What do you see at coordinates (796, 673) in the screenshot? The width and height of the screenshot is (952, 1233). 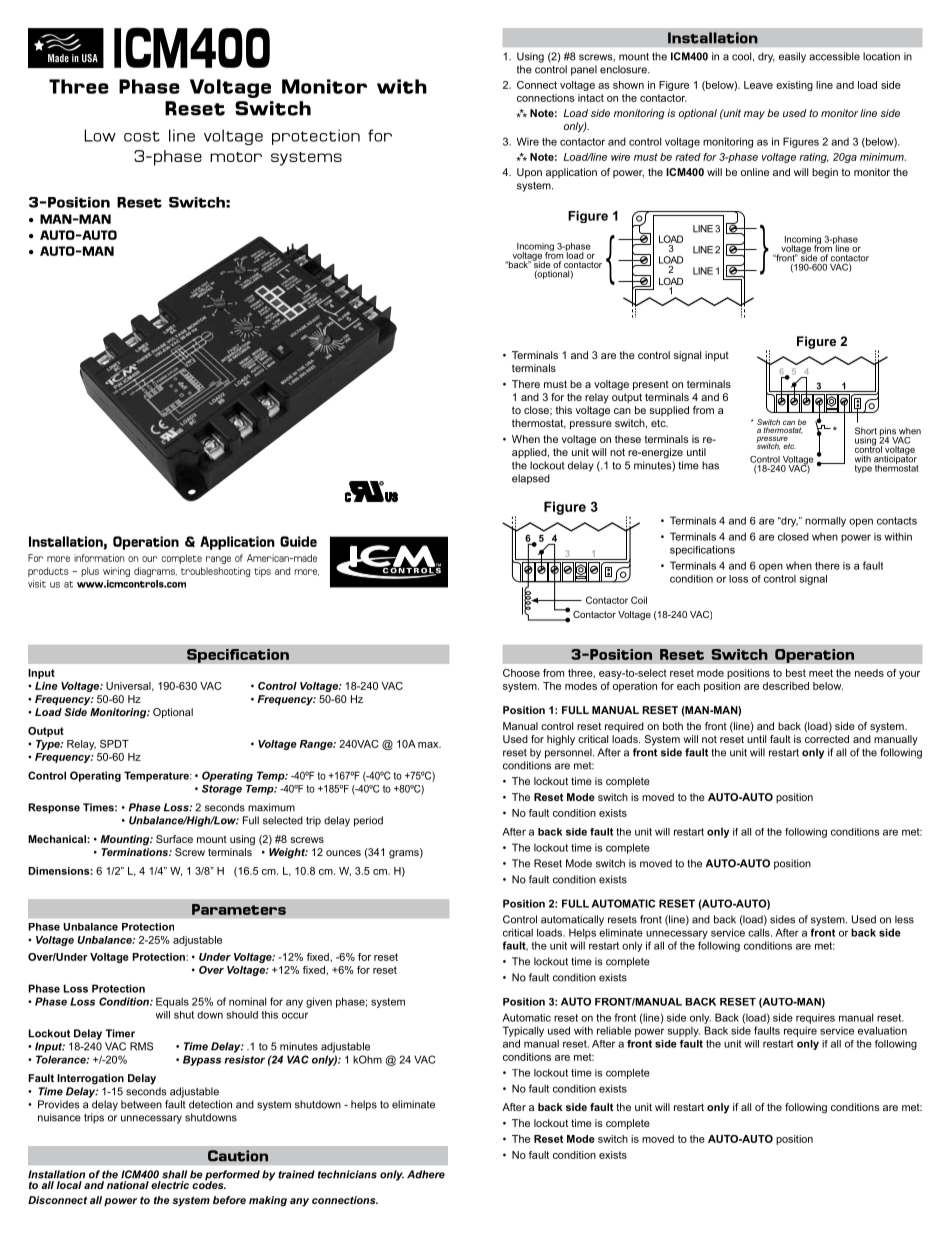 I see `best` at bounding box center [796, 673].
